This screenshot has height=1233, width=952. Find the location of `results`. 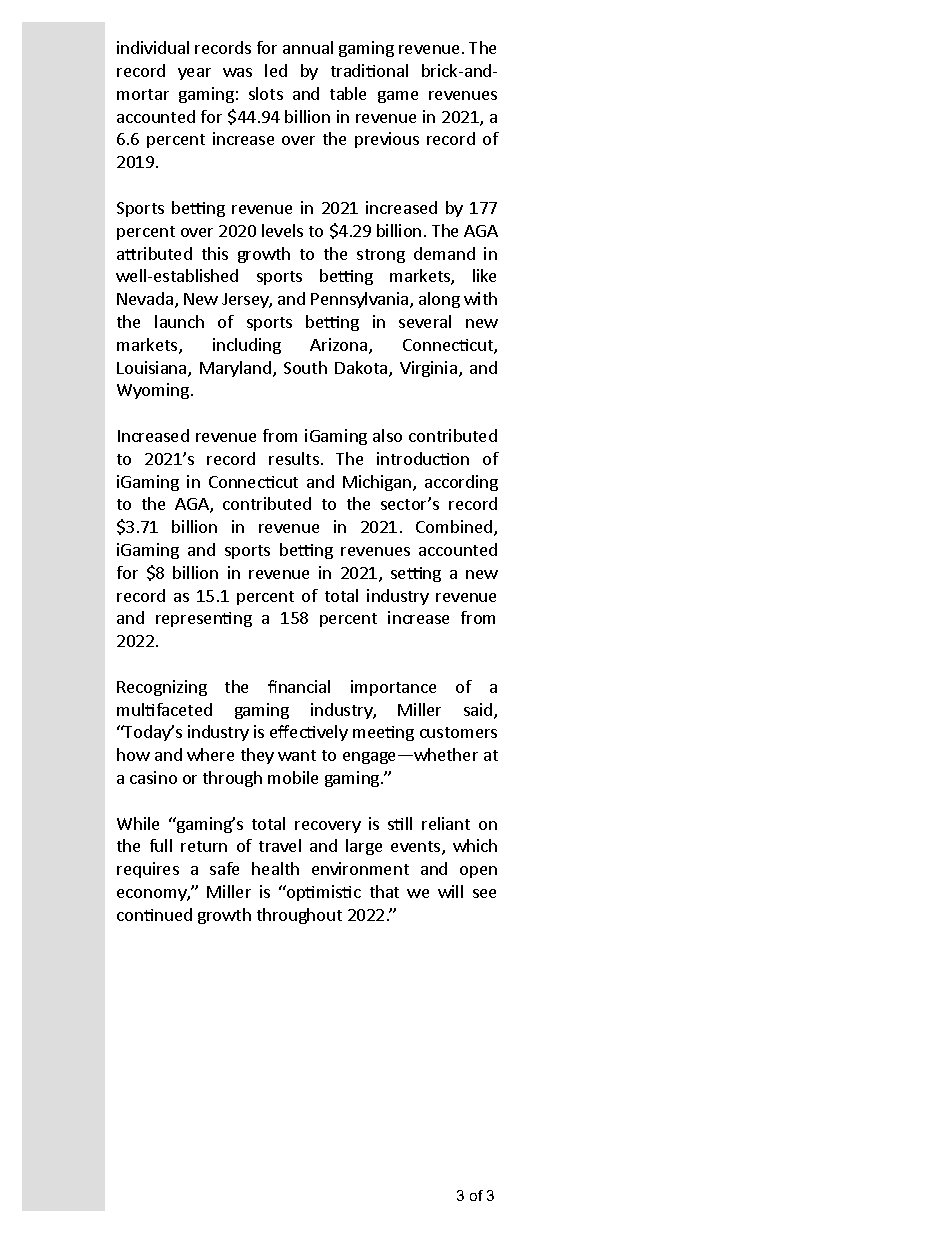

results is located at coordinates (294, 458).
